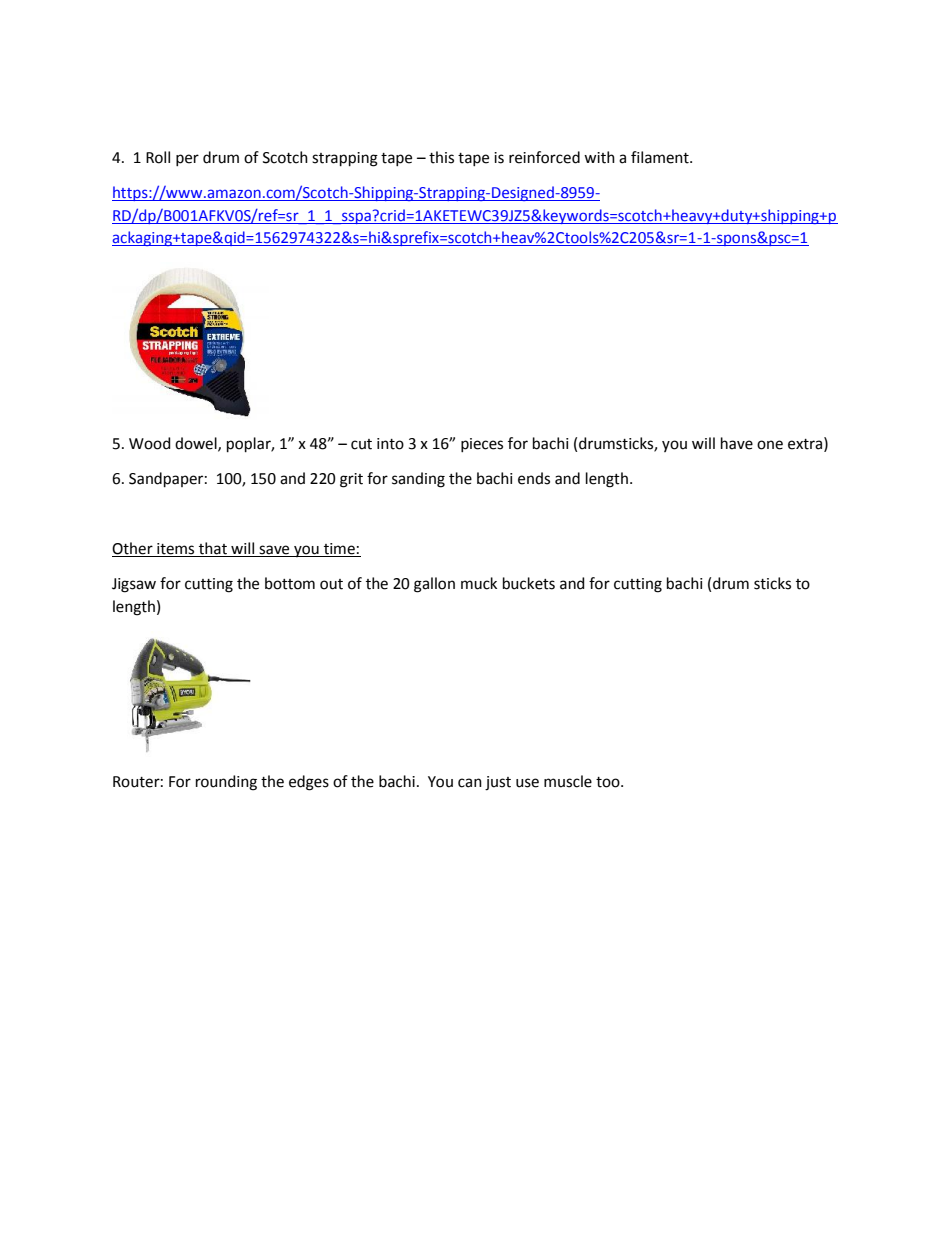 Image resolution: width=952 pixels, height=1233 pixels. I want to click on Wood, so click(150, 443).
